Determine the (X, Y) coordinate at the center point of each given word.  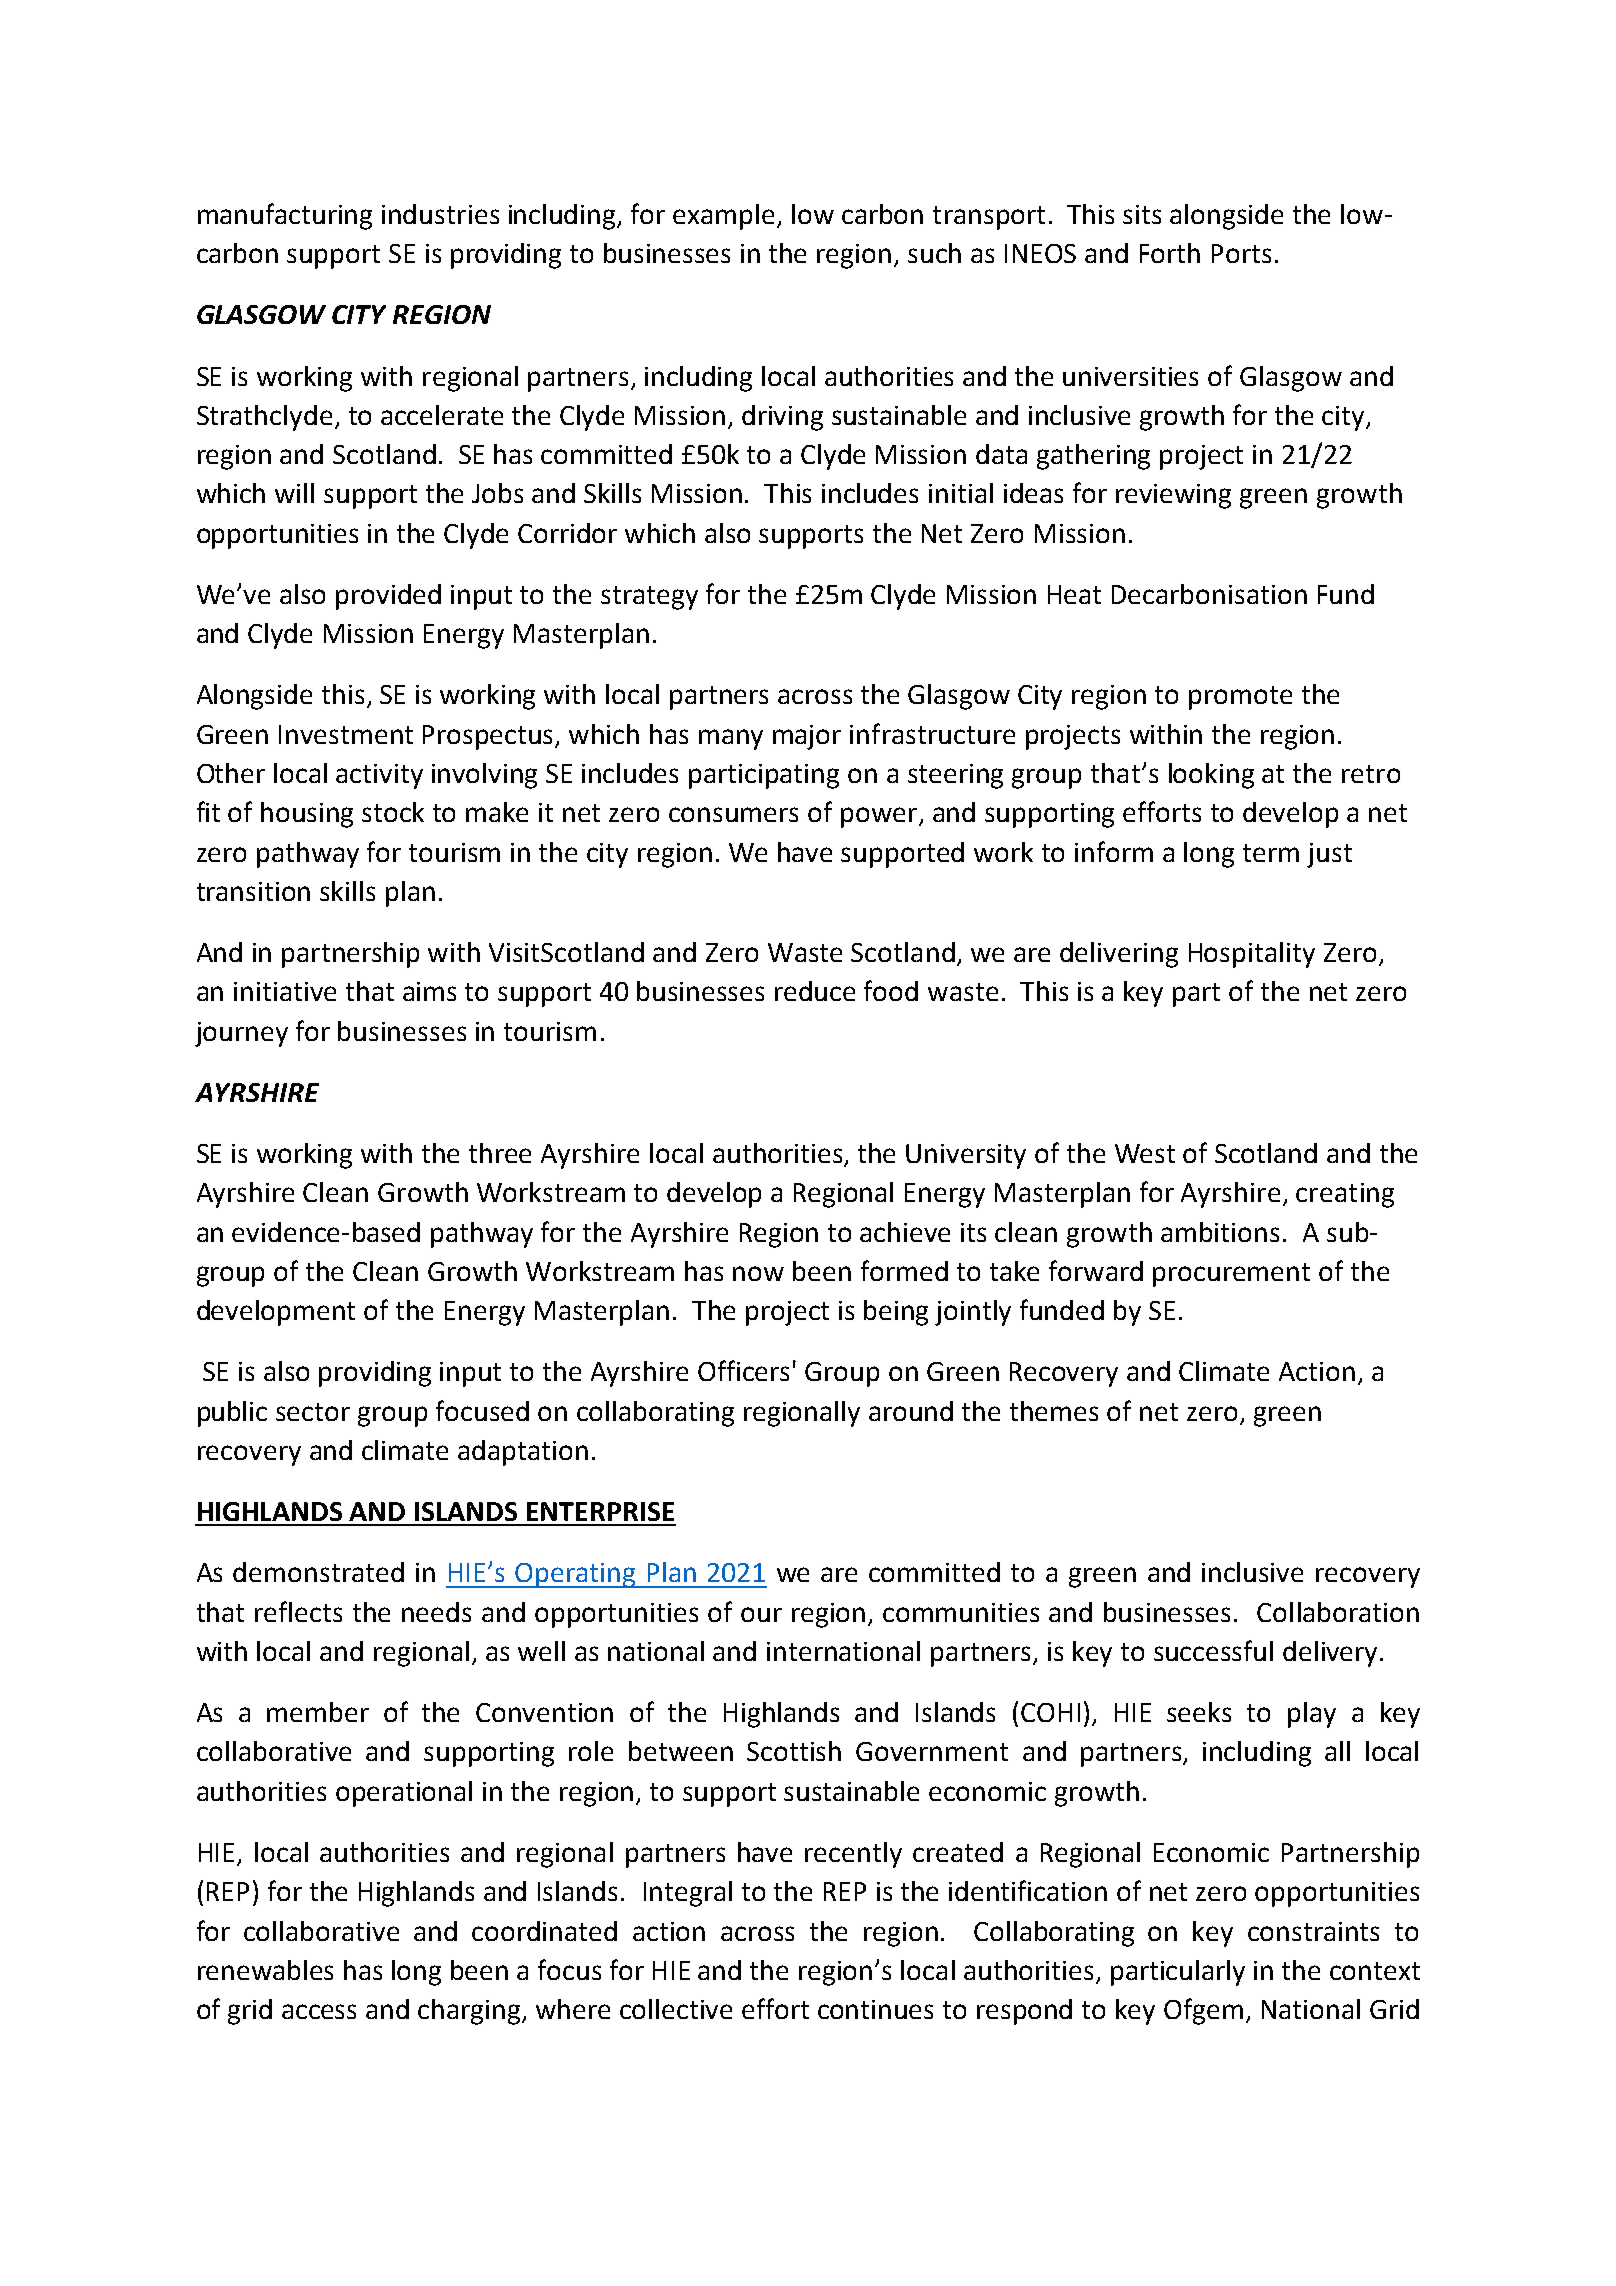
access (319, 2011)
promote (1240, 698)
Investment (346, 734)
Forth (1170, 253)
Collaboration (1338, 1612)
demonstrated (318, 1572)
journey (241, 1034)
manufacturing (285, 216)
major (807, 737)
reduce (815, 991)
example (725, 217)
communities (961, 1612)
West (1145, 1153)
